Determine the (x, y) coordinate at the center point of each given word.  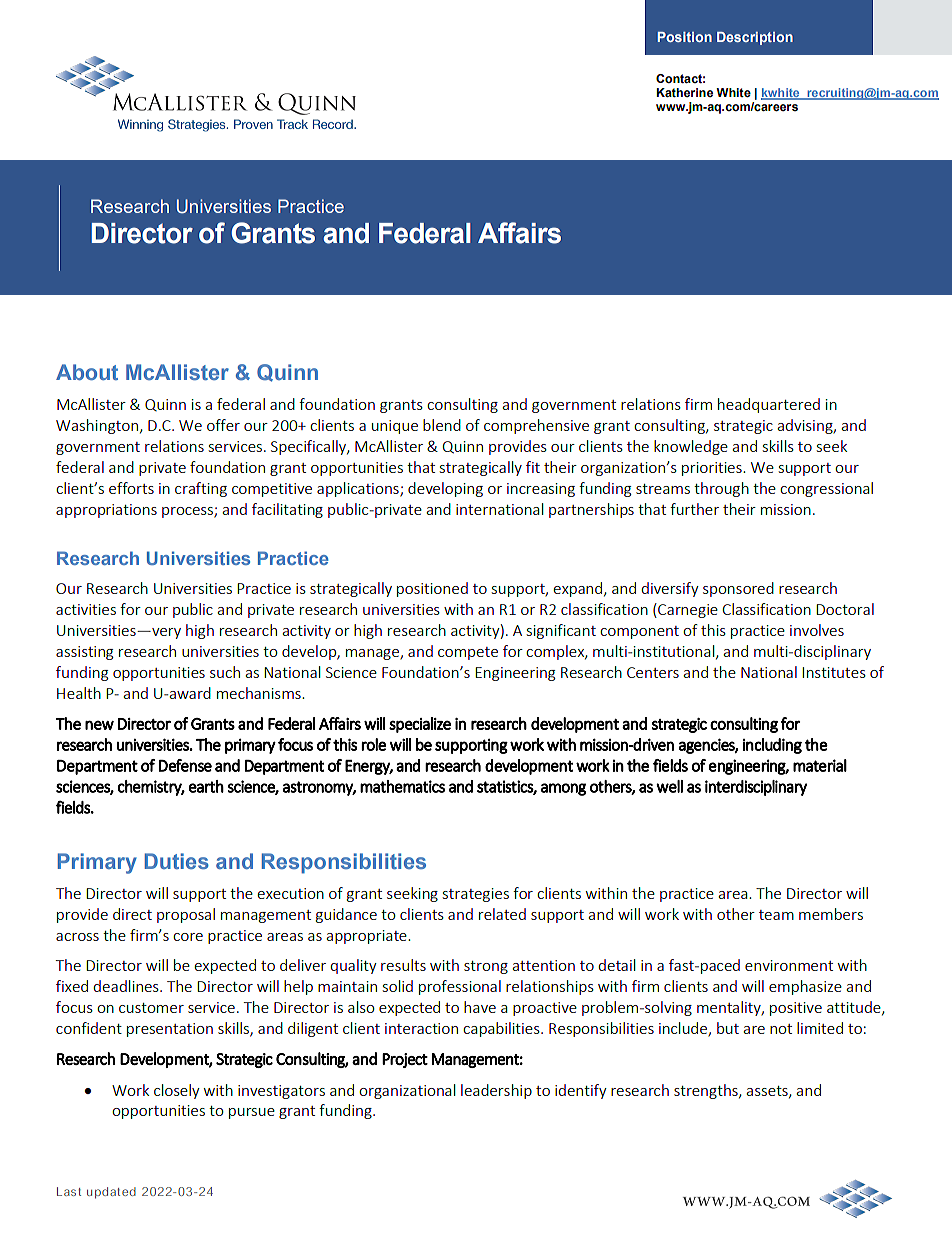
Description (755, 38)
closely (177, 1091)
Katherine (684, 92)
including (772, 746)
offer (223, 425)
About (87, 372)
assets (768, 1092)
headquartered (769, 405)
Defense (185, 765)
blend (442, 425)
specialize (420, 725)
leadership (496, 1091)
